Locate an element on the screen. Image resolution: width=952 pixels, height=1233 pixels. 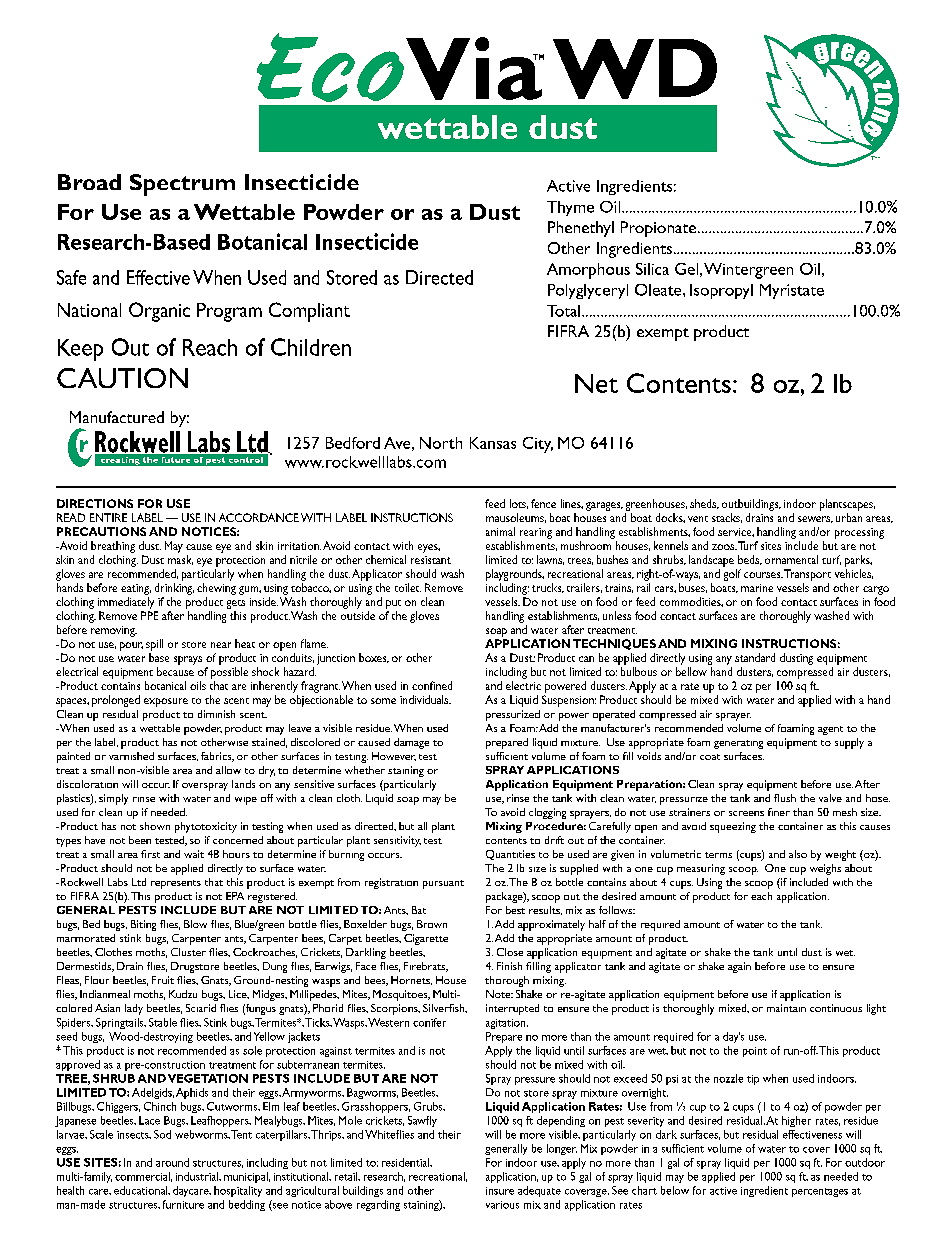
Kansas is located at coordinates (493, 443).
